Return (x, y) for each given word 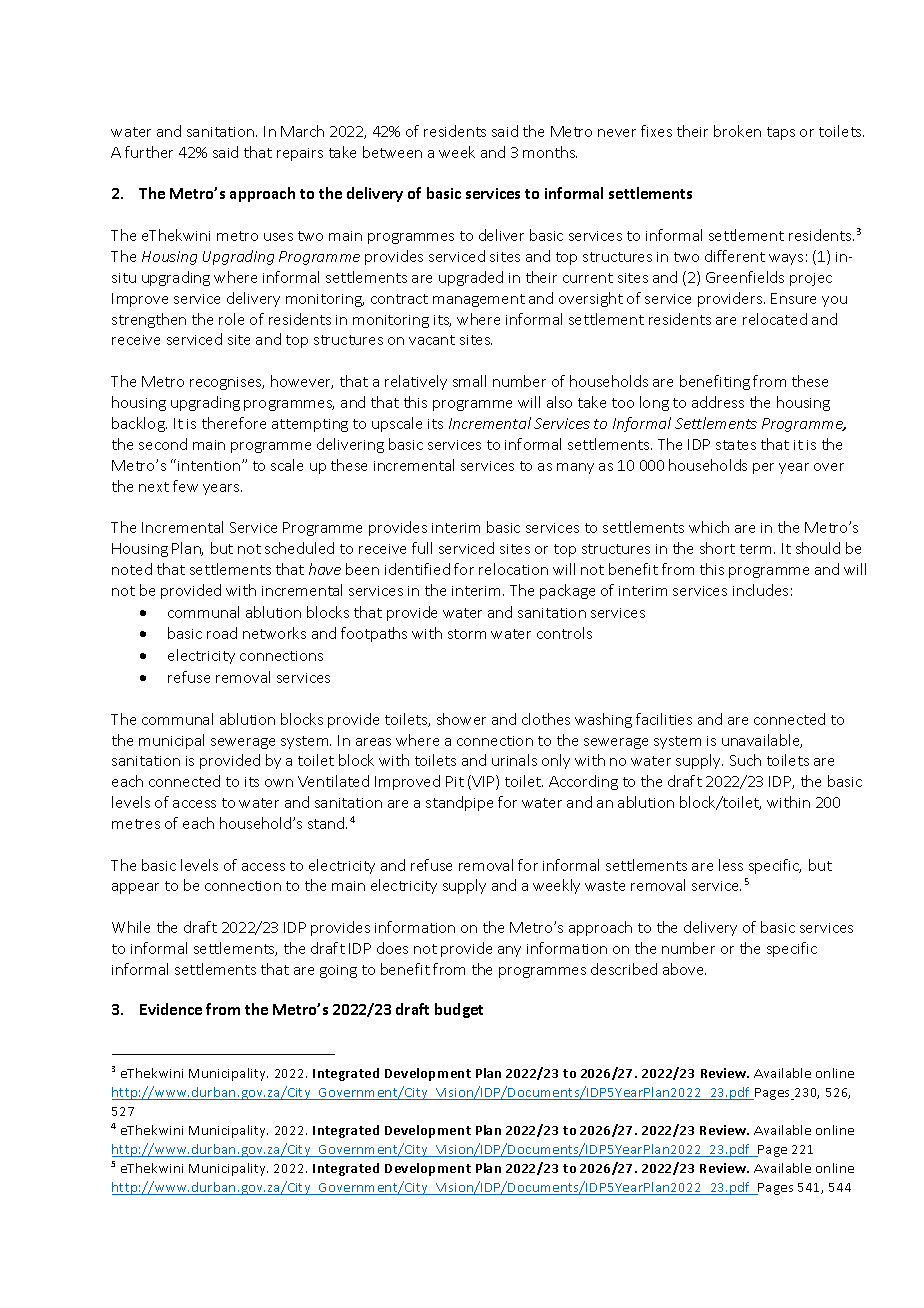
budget (459, 1010)
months (550, 152)
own (279, 783)
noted (132, 569)
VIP (483, 782)
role (231, 319)
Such (745, 760)
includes (760, 590)
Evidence (171, 1009)
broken (737, 131)
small (469, 381)
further (149, 152)
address (718, 402)
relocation (513, 569)
